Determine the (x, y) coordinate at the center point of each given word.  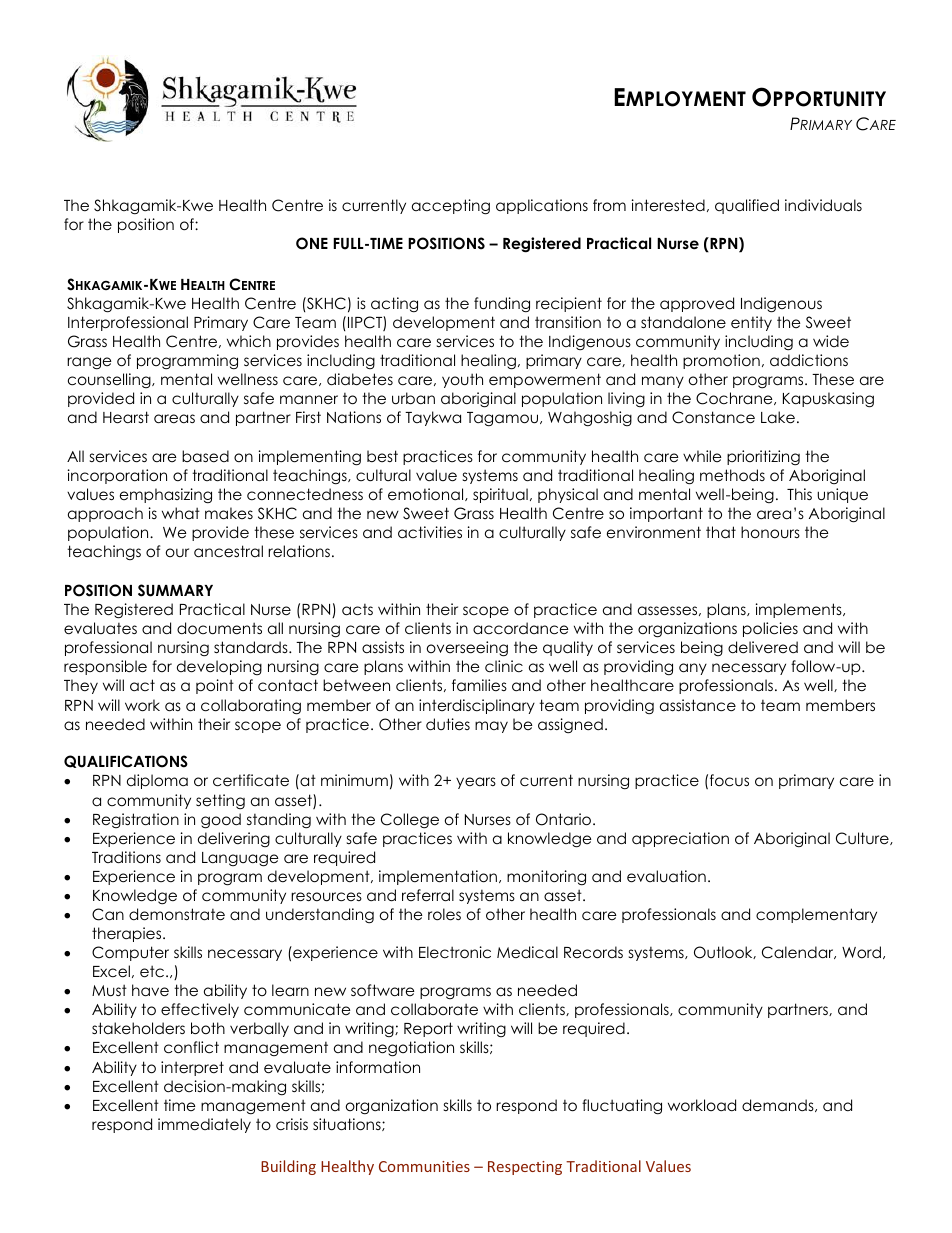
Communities (424, 1166)
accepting (451, 207)
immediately (204, 1125)
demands (779, 1105)
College (410, 821)
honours (770, 532)
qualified (747, 206)
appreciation (680, 839)
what (181, 513)
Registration (136, 820)
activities (430, 532)
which (249, 341)
